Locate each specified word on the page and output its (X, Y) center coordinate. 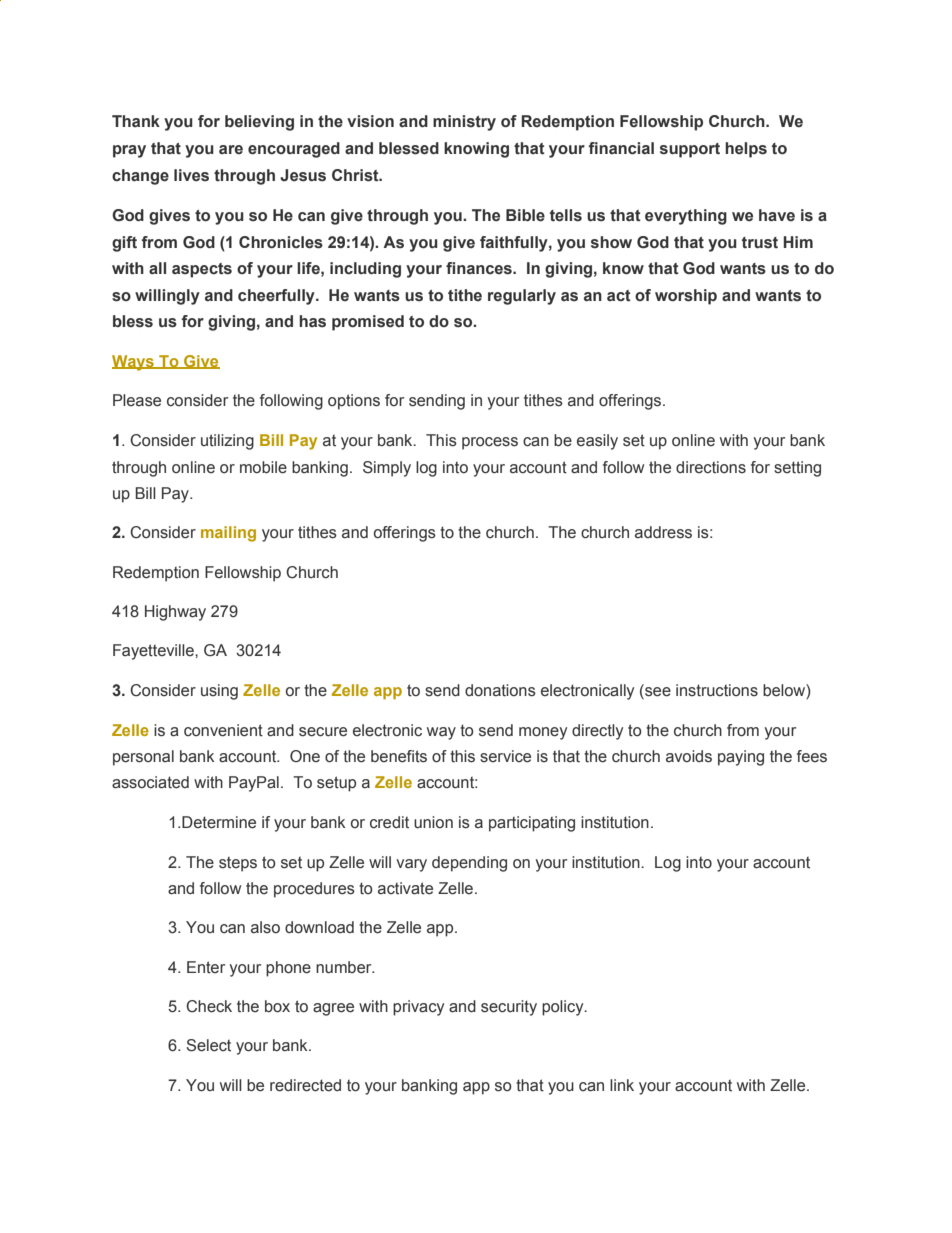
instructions (717, 690)
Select (208, 1045)
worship (686, 297)
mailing (228, 534)
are (231, 149)
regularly (522, 297)
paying (741, 758)
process (490, 443)
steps (238, 864)
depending (469, 864)
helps (746, 150)
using (219, 692)
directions (711, 467)
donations (500, 690)
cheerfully (277, 297)
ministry (464, 123)
